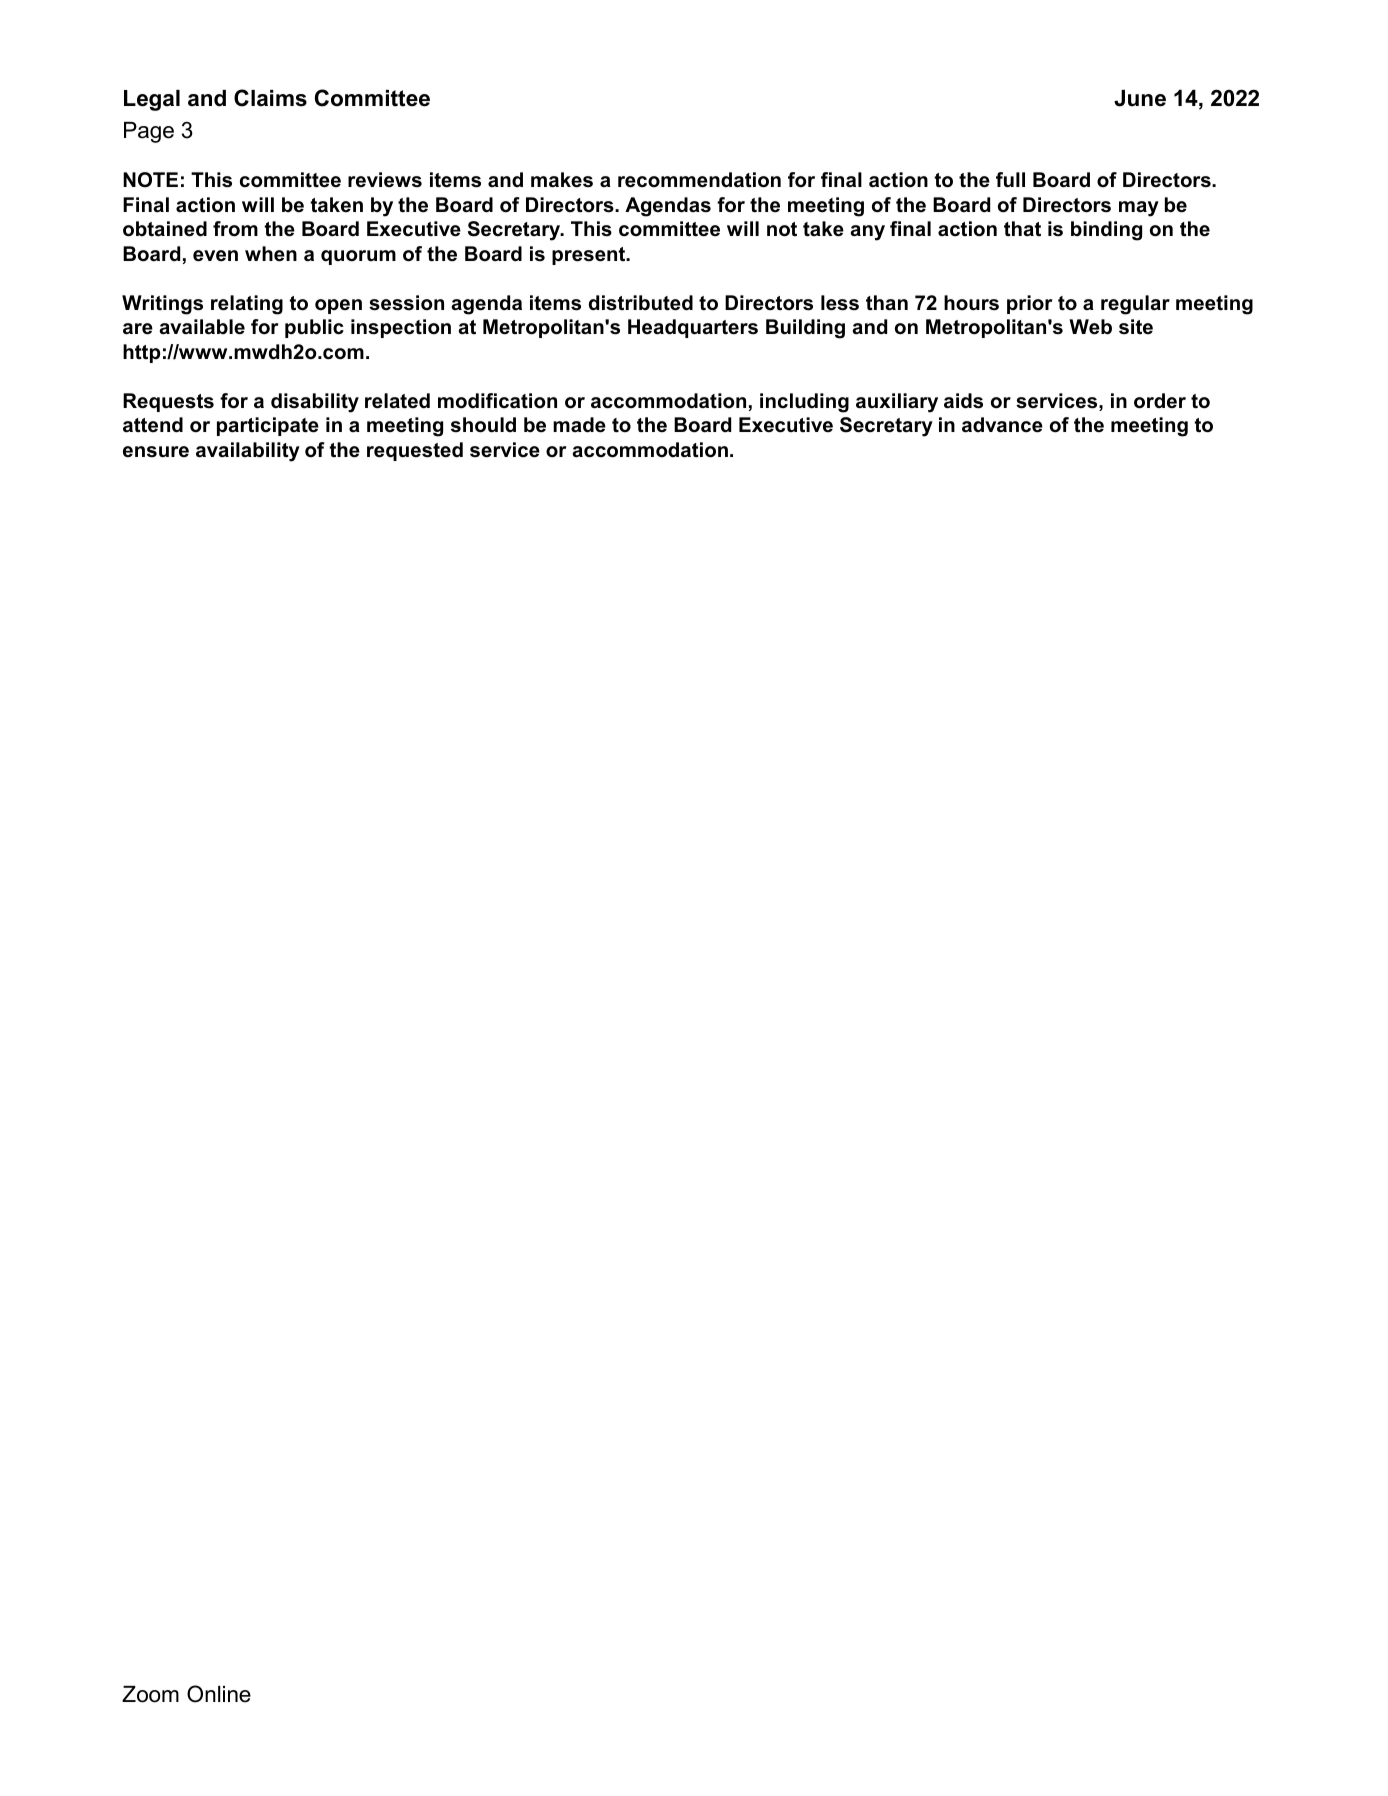 This image has width=1388, height=1796. What do you see at coordinates (1010, 180) in the image?
I see `full` at bounding box center [1010, 180].
